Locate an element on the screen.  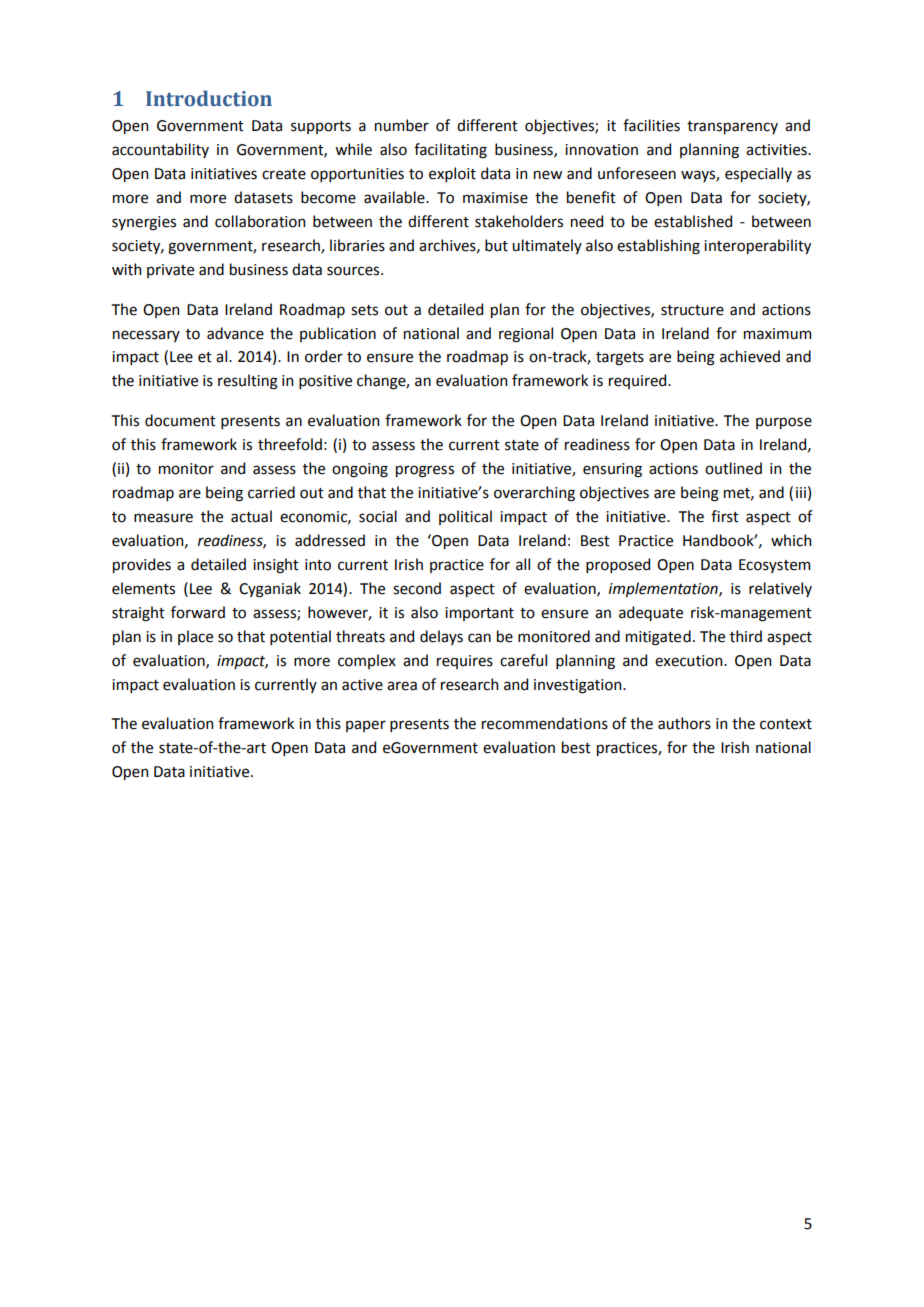
number is located at coordinates (402, 125).
